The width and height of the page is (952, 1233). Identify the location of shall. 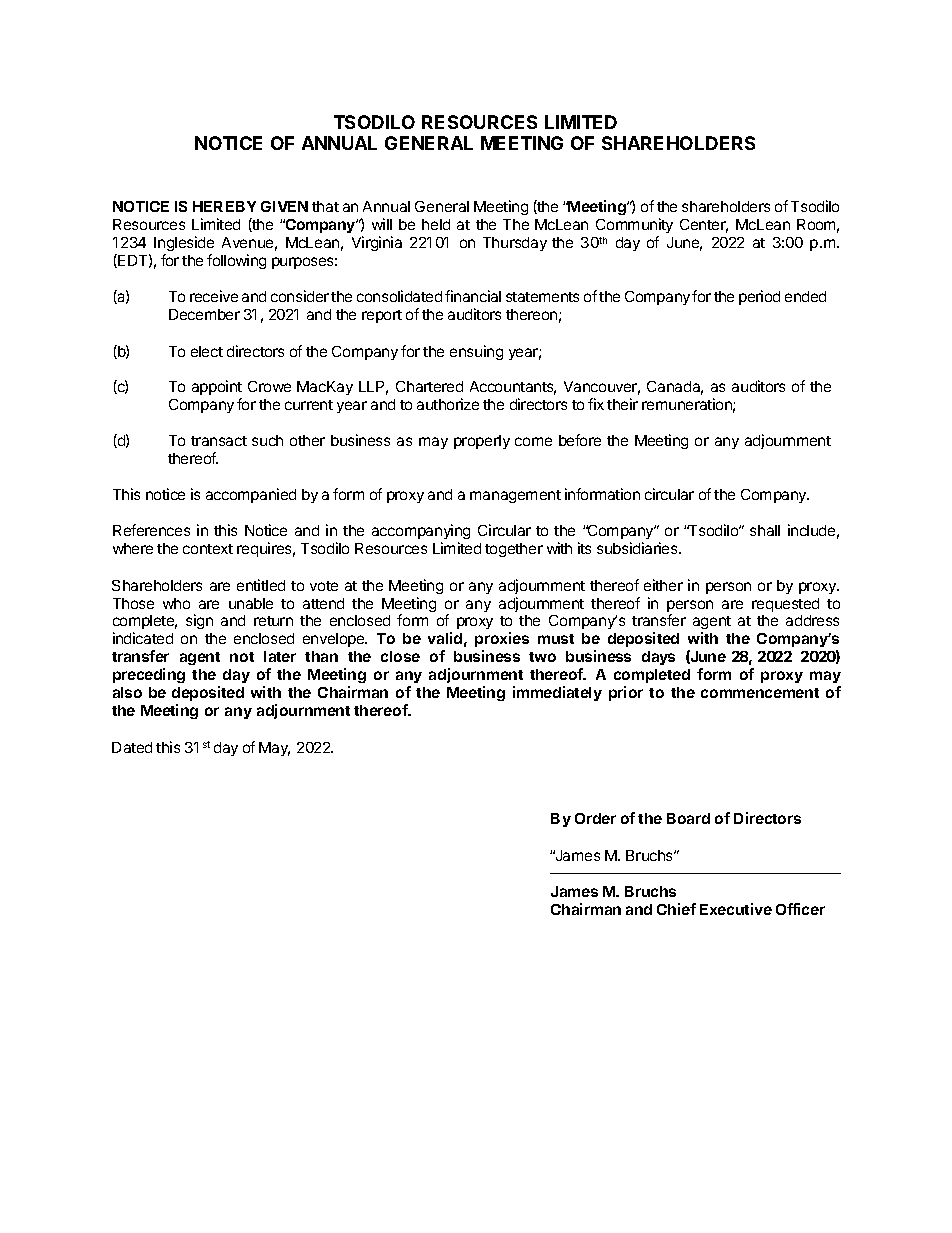
(765, 530).
